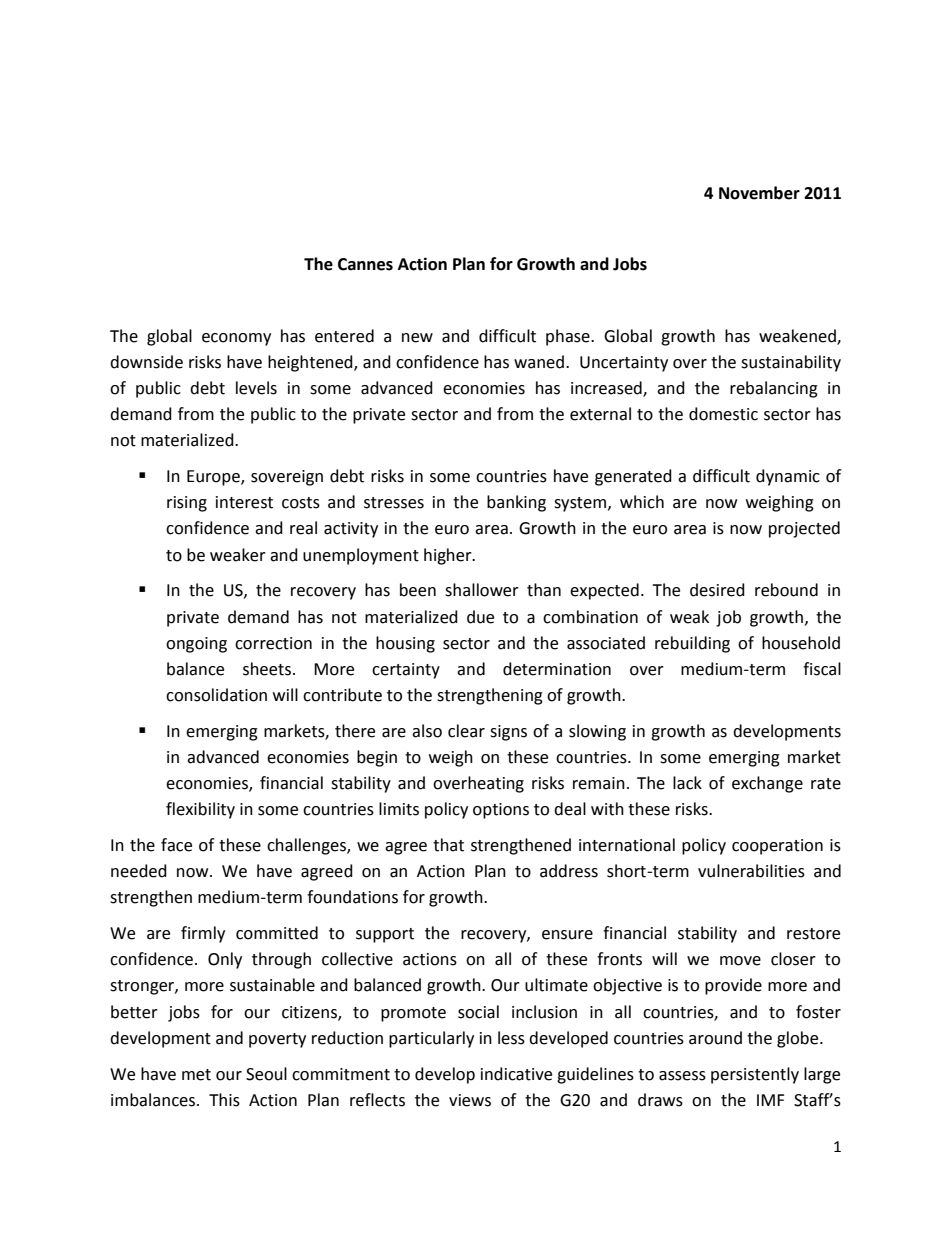  What do you see at coordinates (759, 193) in the screenshot?
I see `November` at bounding box center [759, 193].
